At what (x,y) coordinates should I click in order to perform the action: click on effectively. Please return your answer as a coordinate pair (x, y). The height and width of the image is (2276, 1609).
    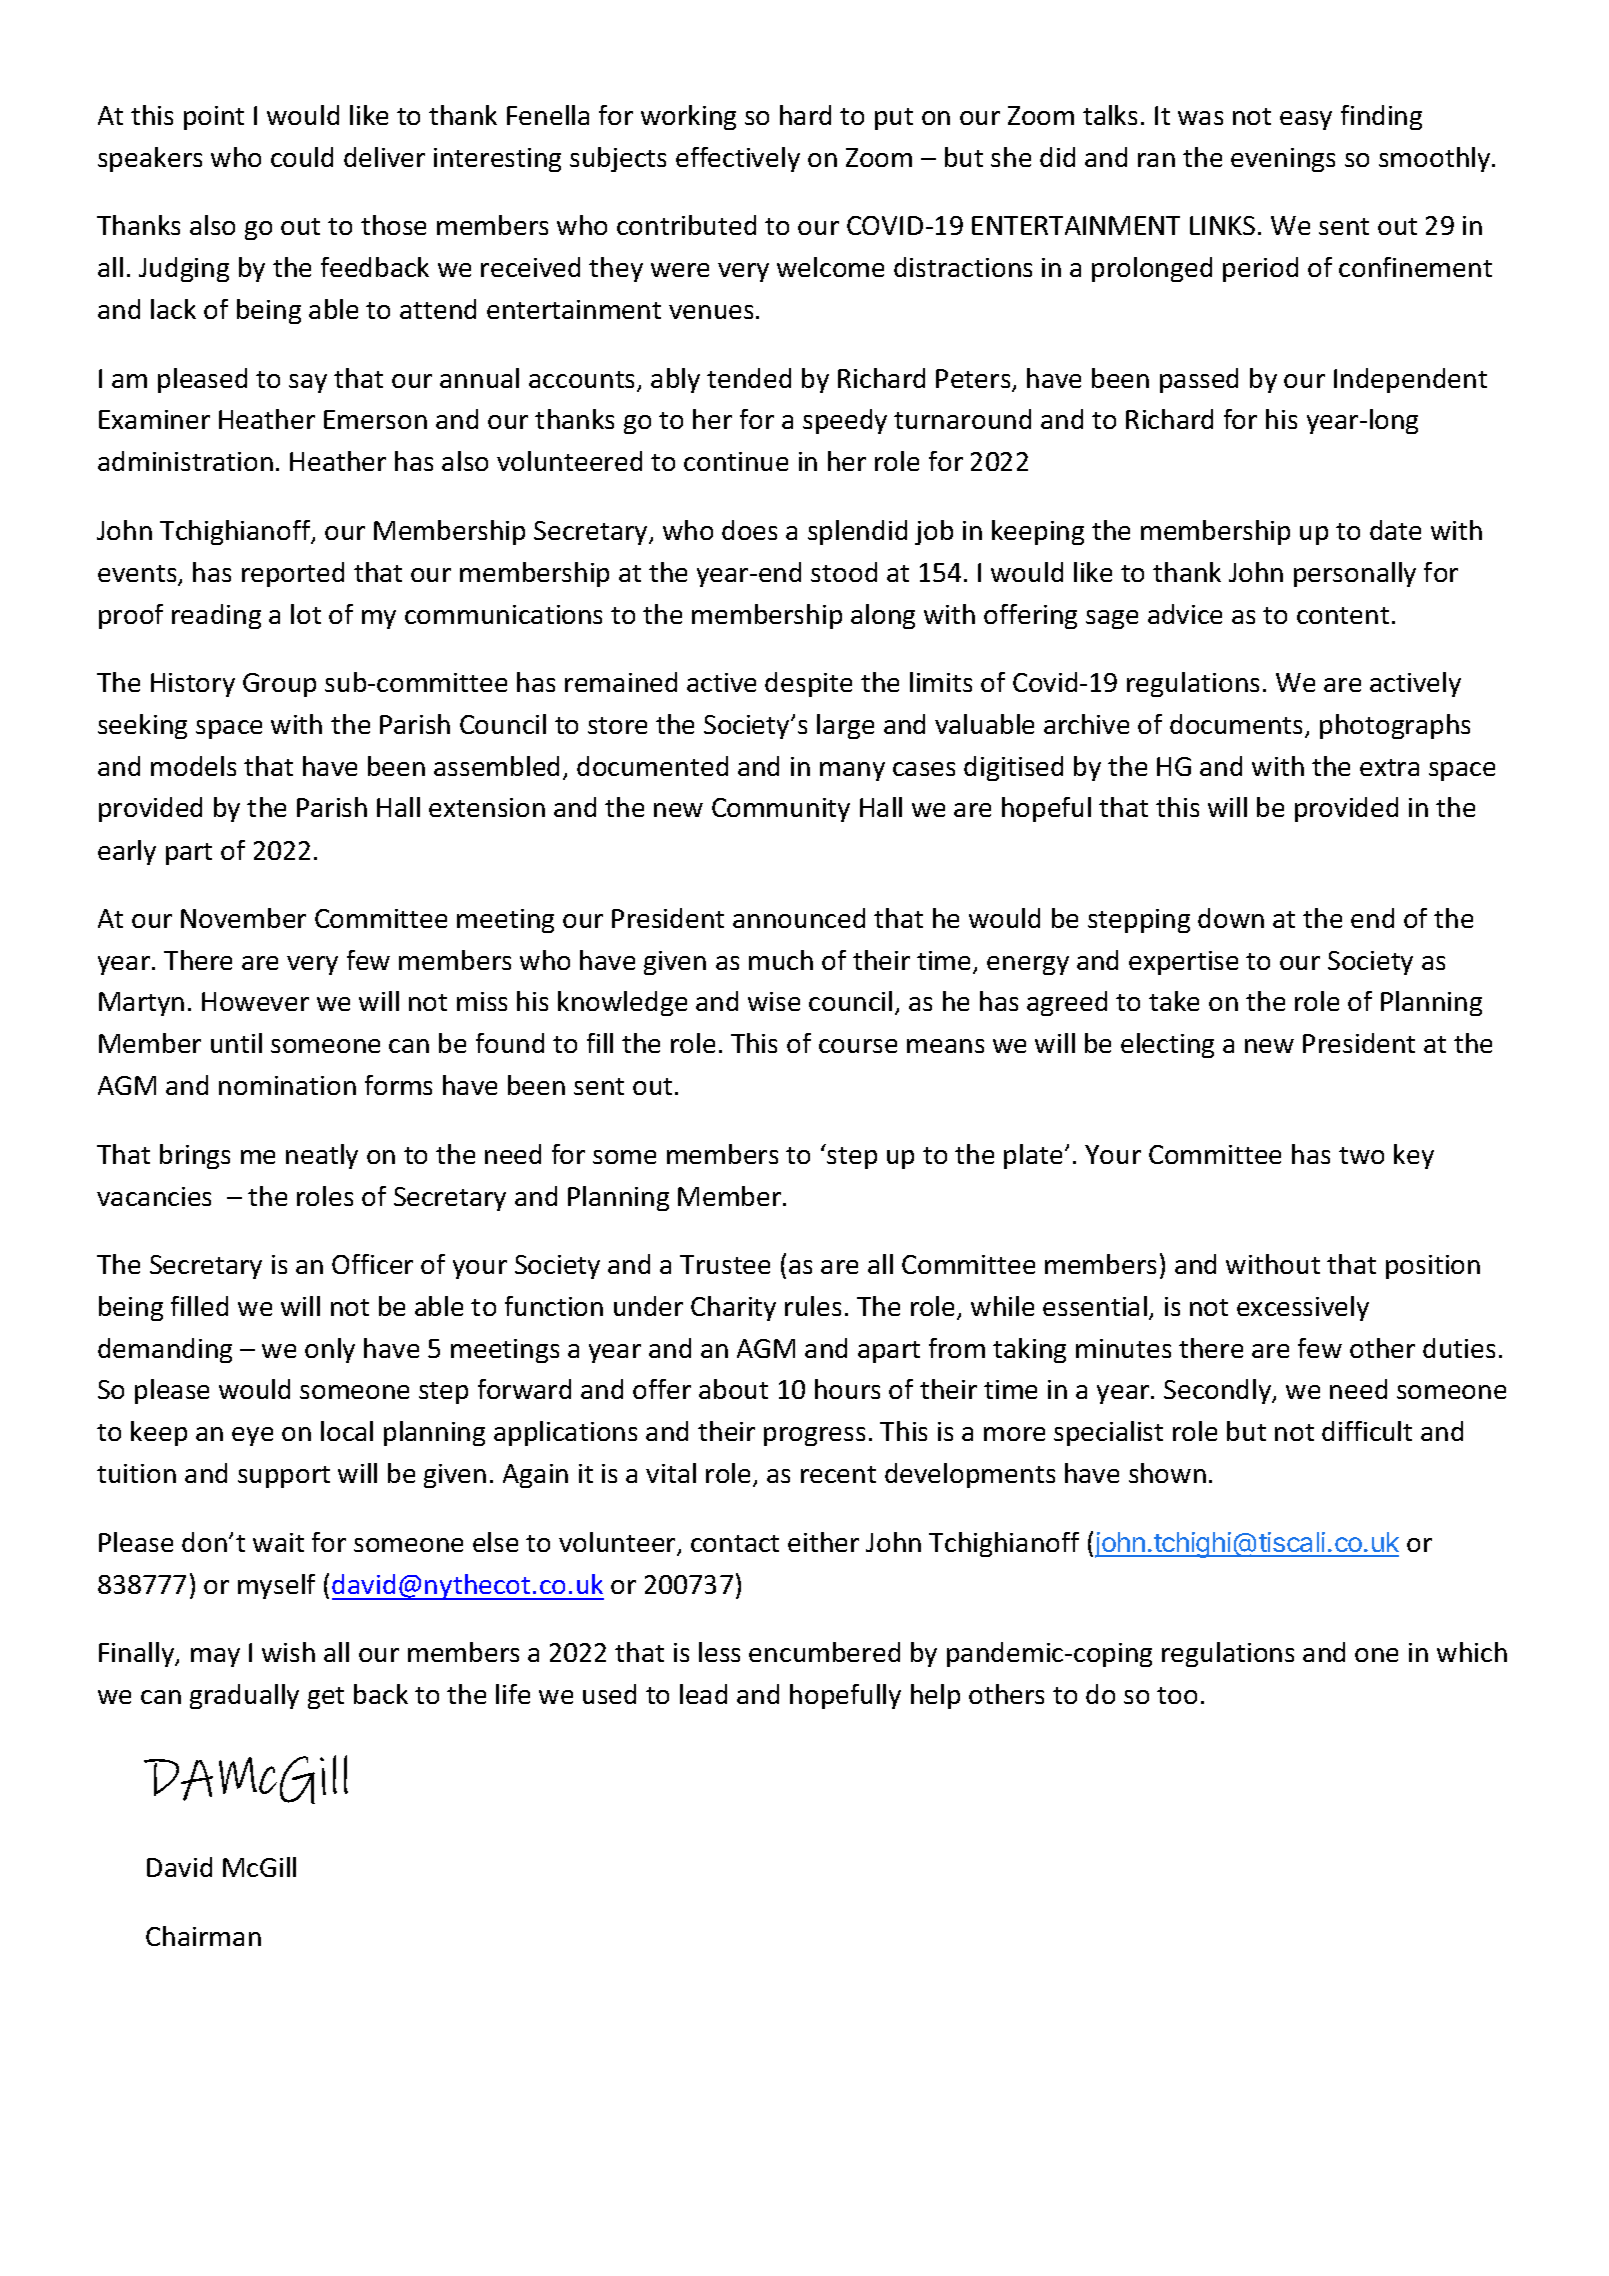
    Looking at the image, I should click on (738, 159).
